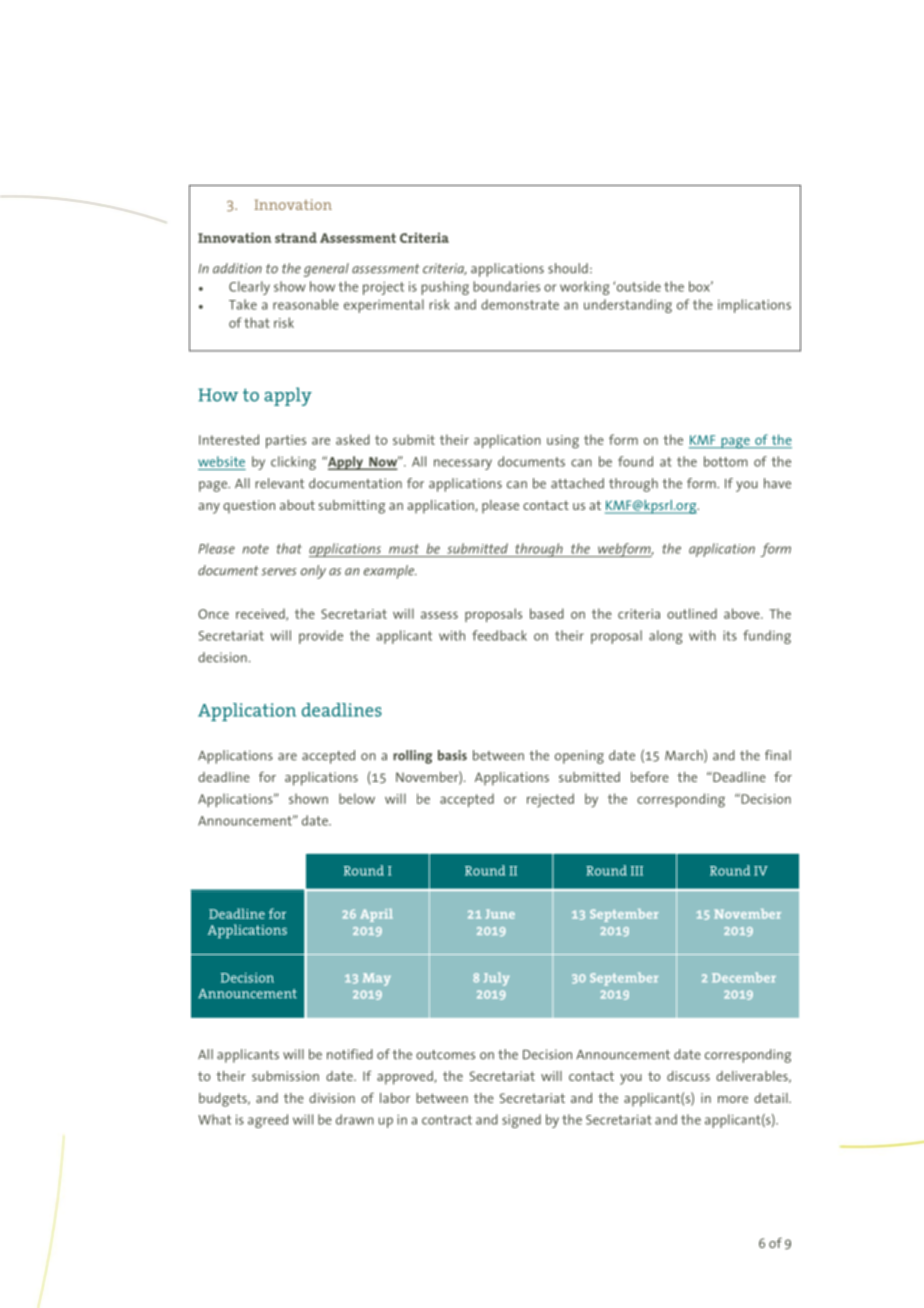 The image size is (924, 1308). What do you see at coordinates (463, 464) in the image?
I see `necessary` at bounding box center [463, 464].
